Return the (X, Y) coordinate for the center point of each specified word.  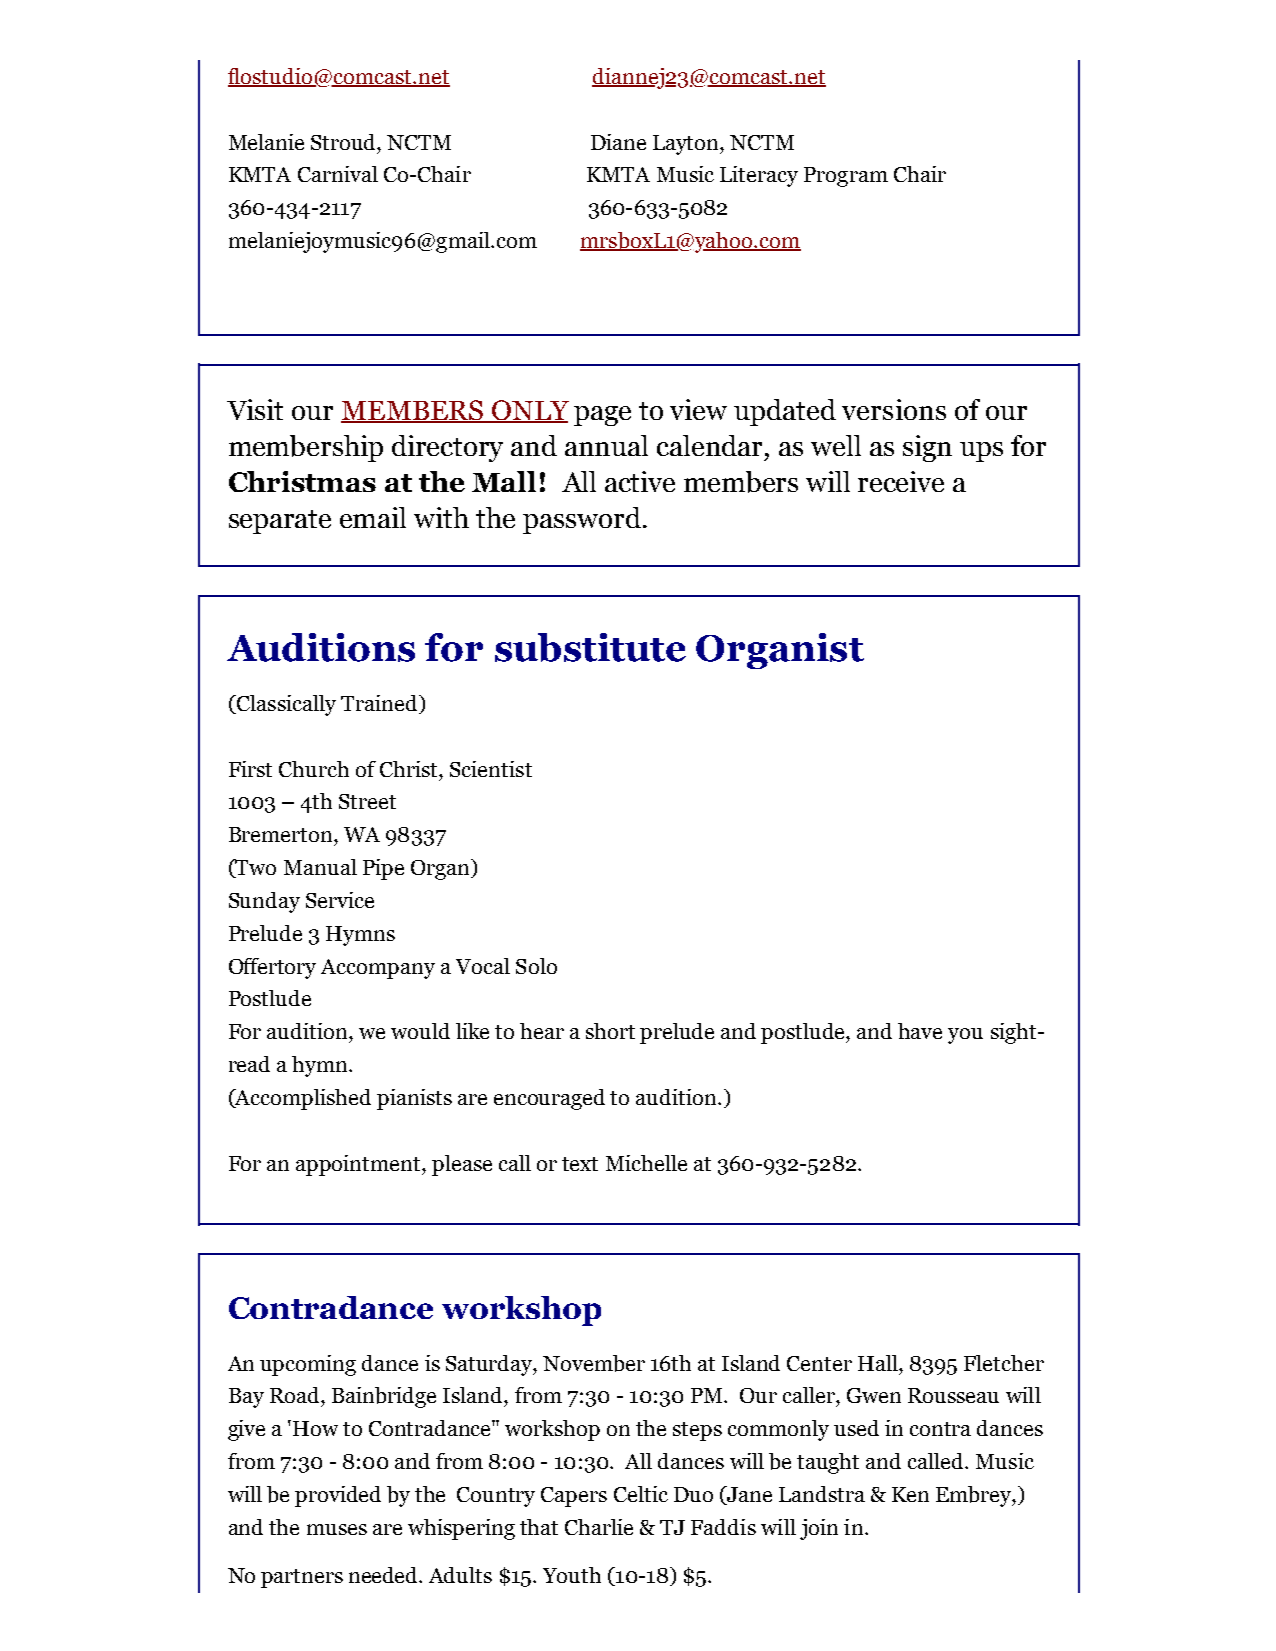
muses (337, 1529)
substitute (590, 647)
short (610, 1031)
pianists (414, 1099)
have (920, 1031)
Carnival (338, 174)
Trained (380, 704)
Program (846, 177)
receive (901, 481)
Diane (618, 142)
